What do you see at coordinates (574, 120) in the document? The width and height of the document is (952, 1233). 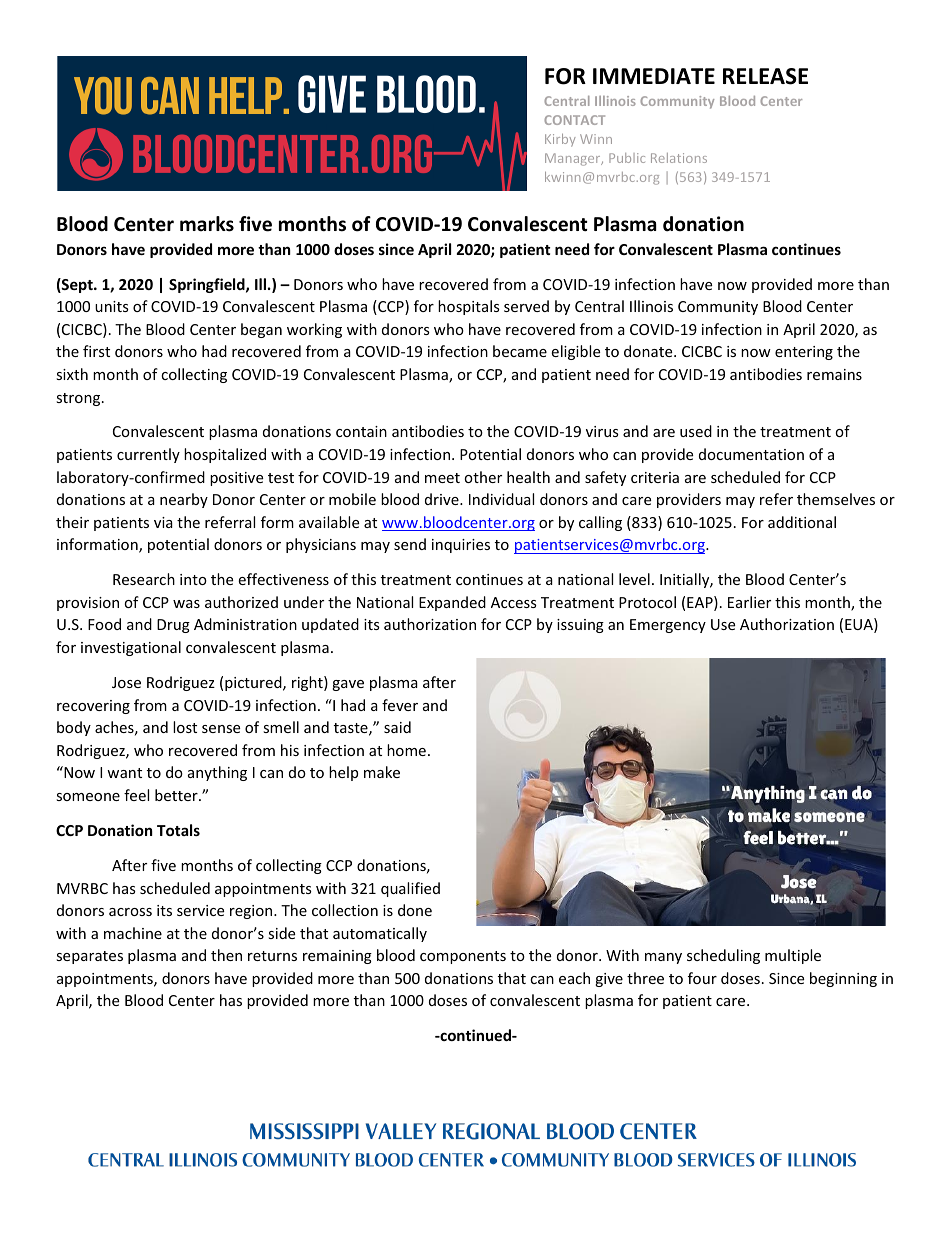 I see `CONTACT` at bounding box center [574, 120].
